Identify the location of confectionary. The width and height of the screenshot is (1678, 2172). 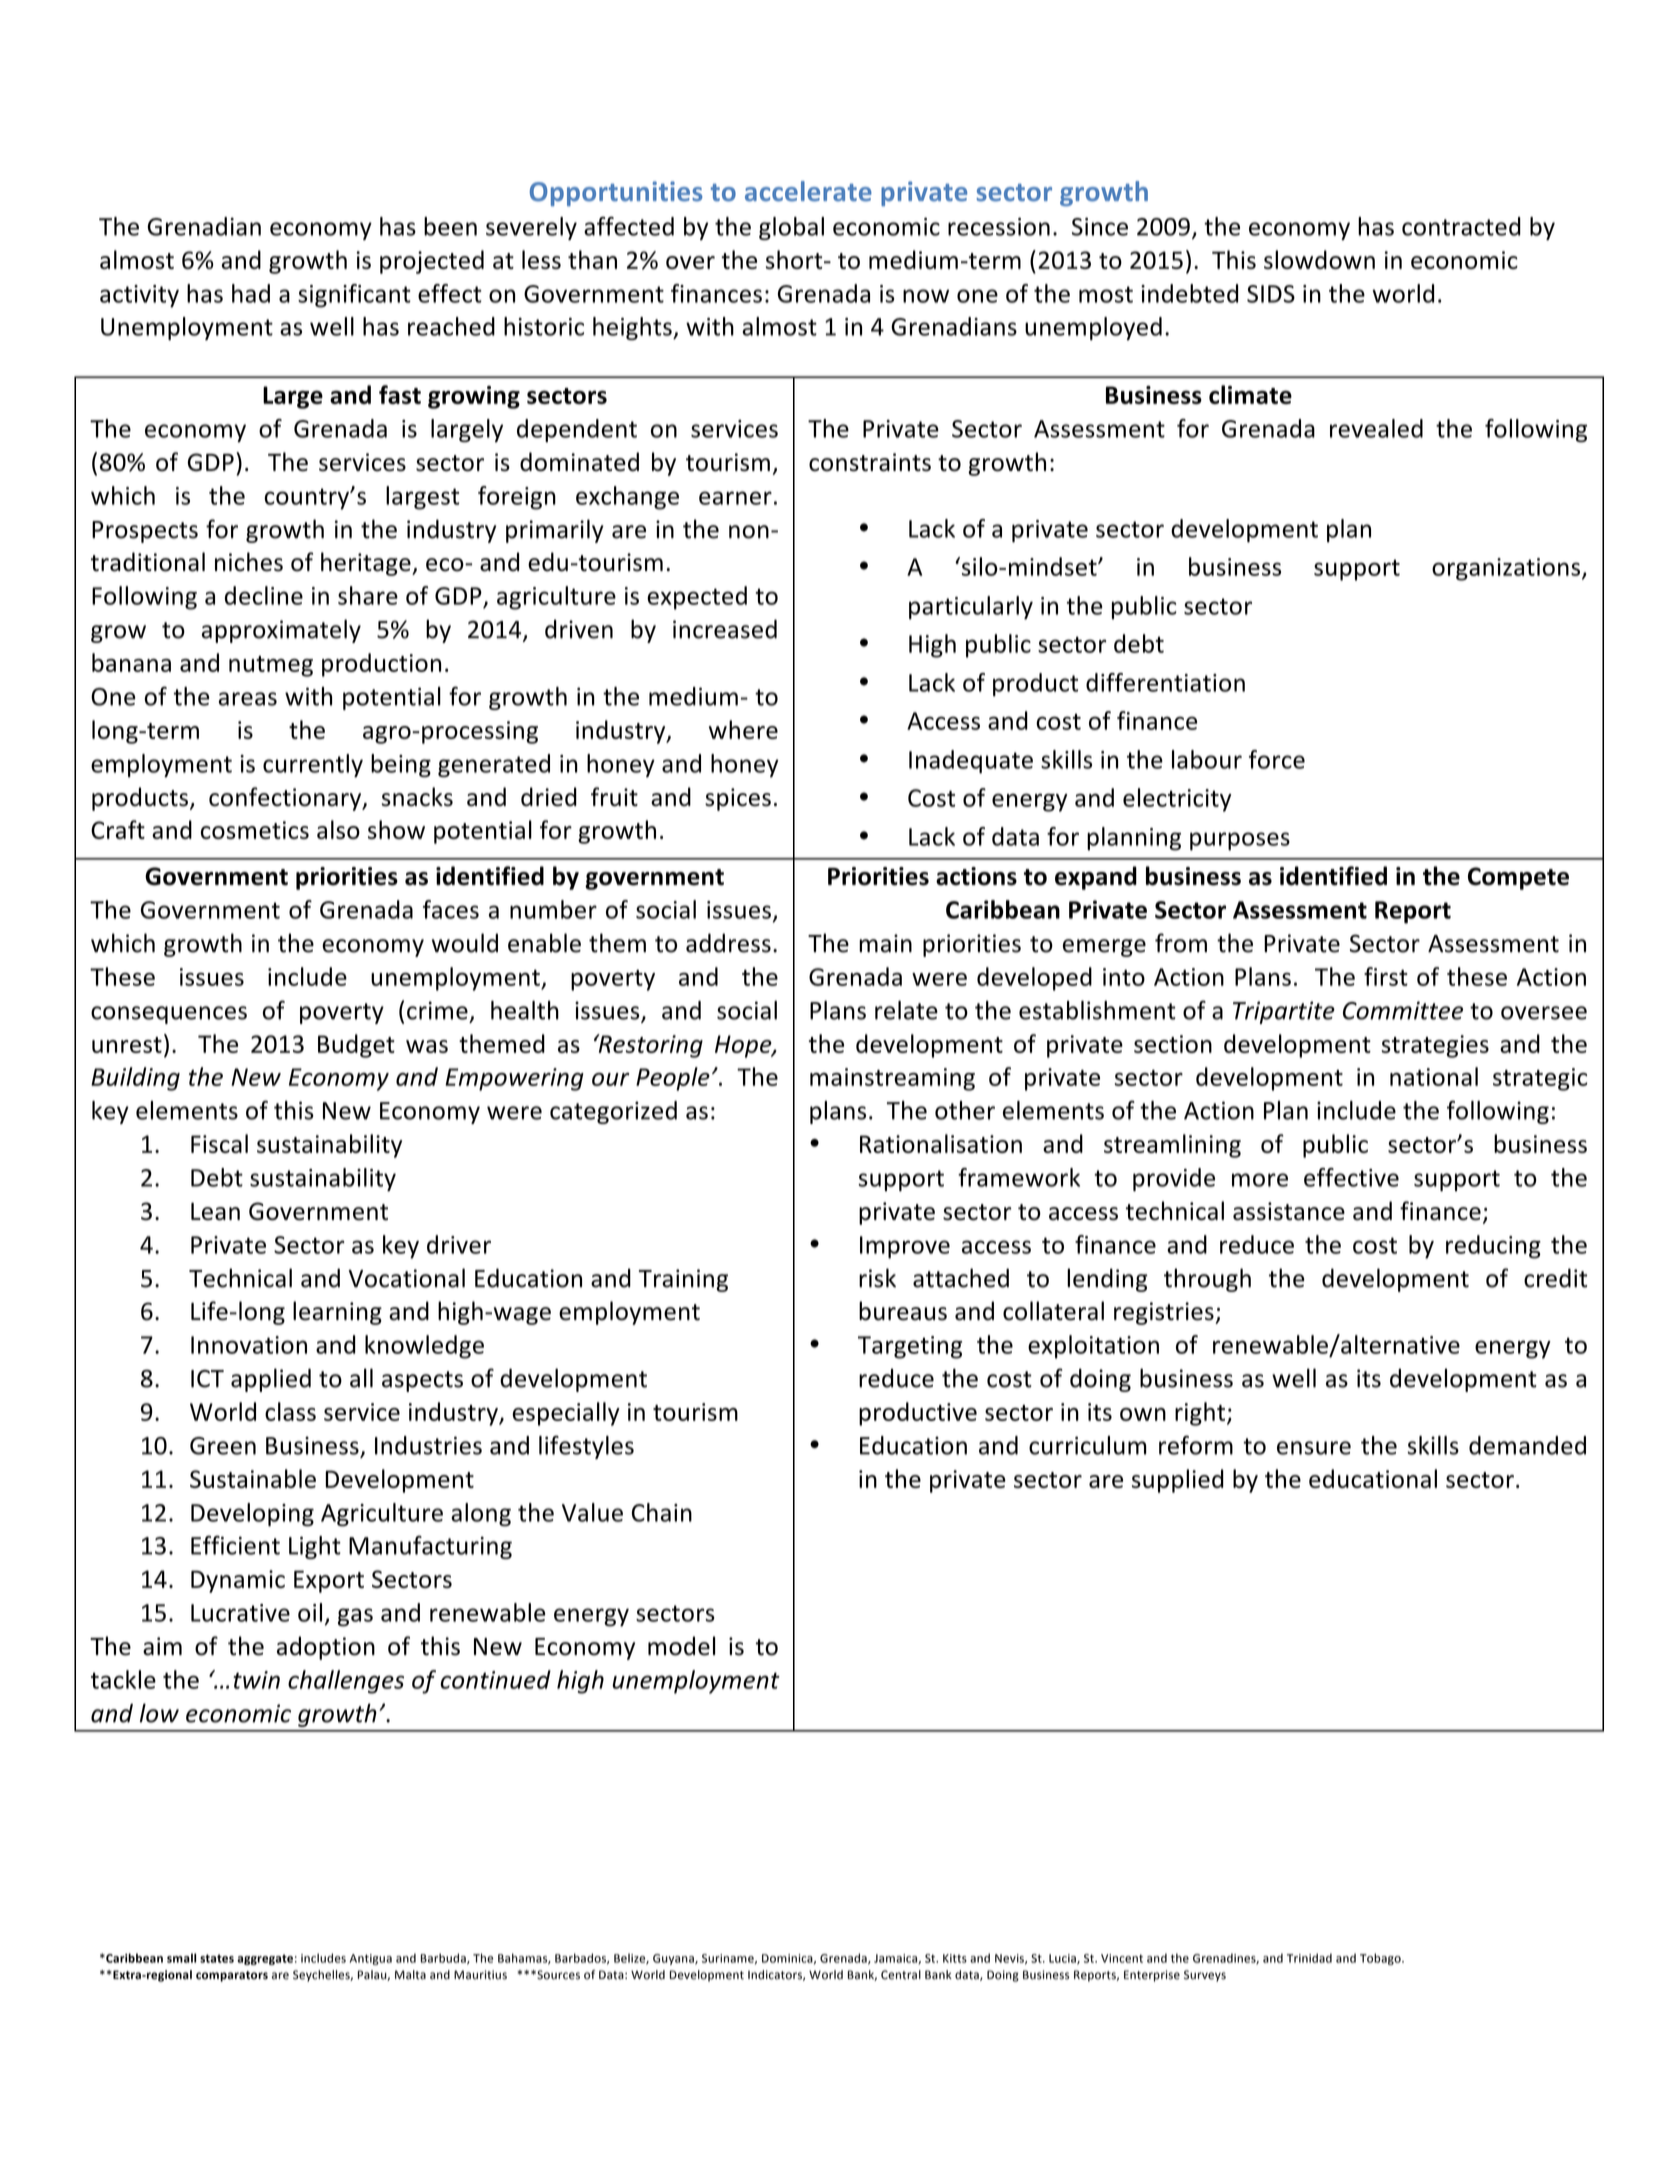
(286, 799).
